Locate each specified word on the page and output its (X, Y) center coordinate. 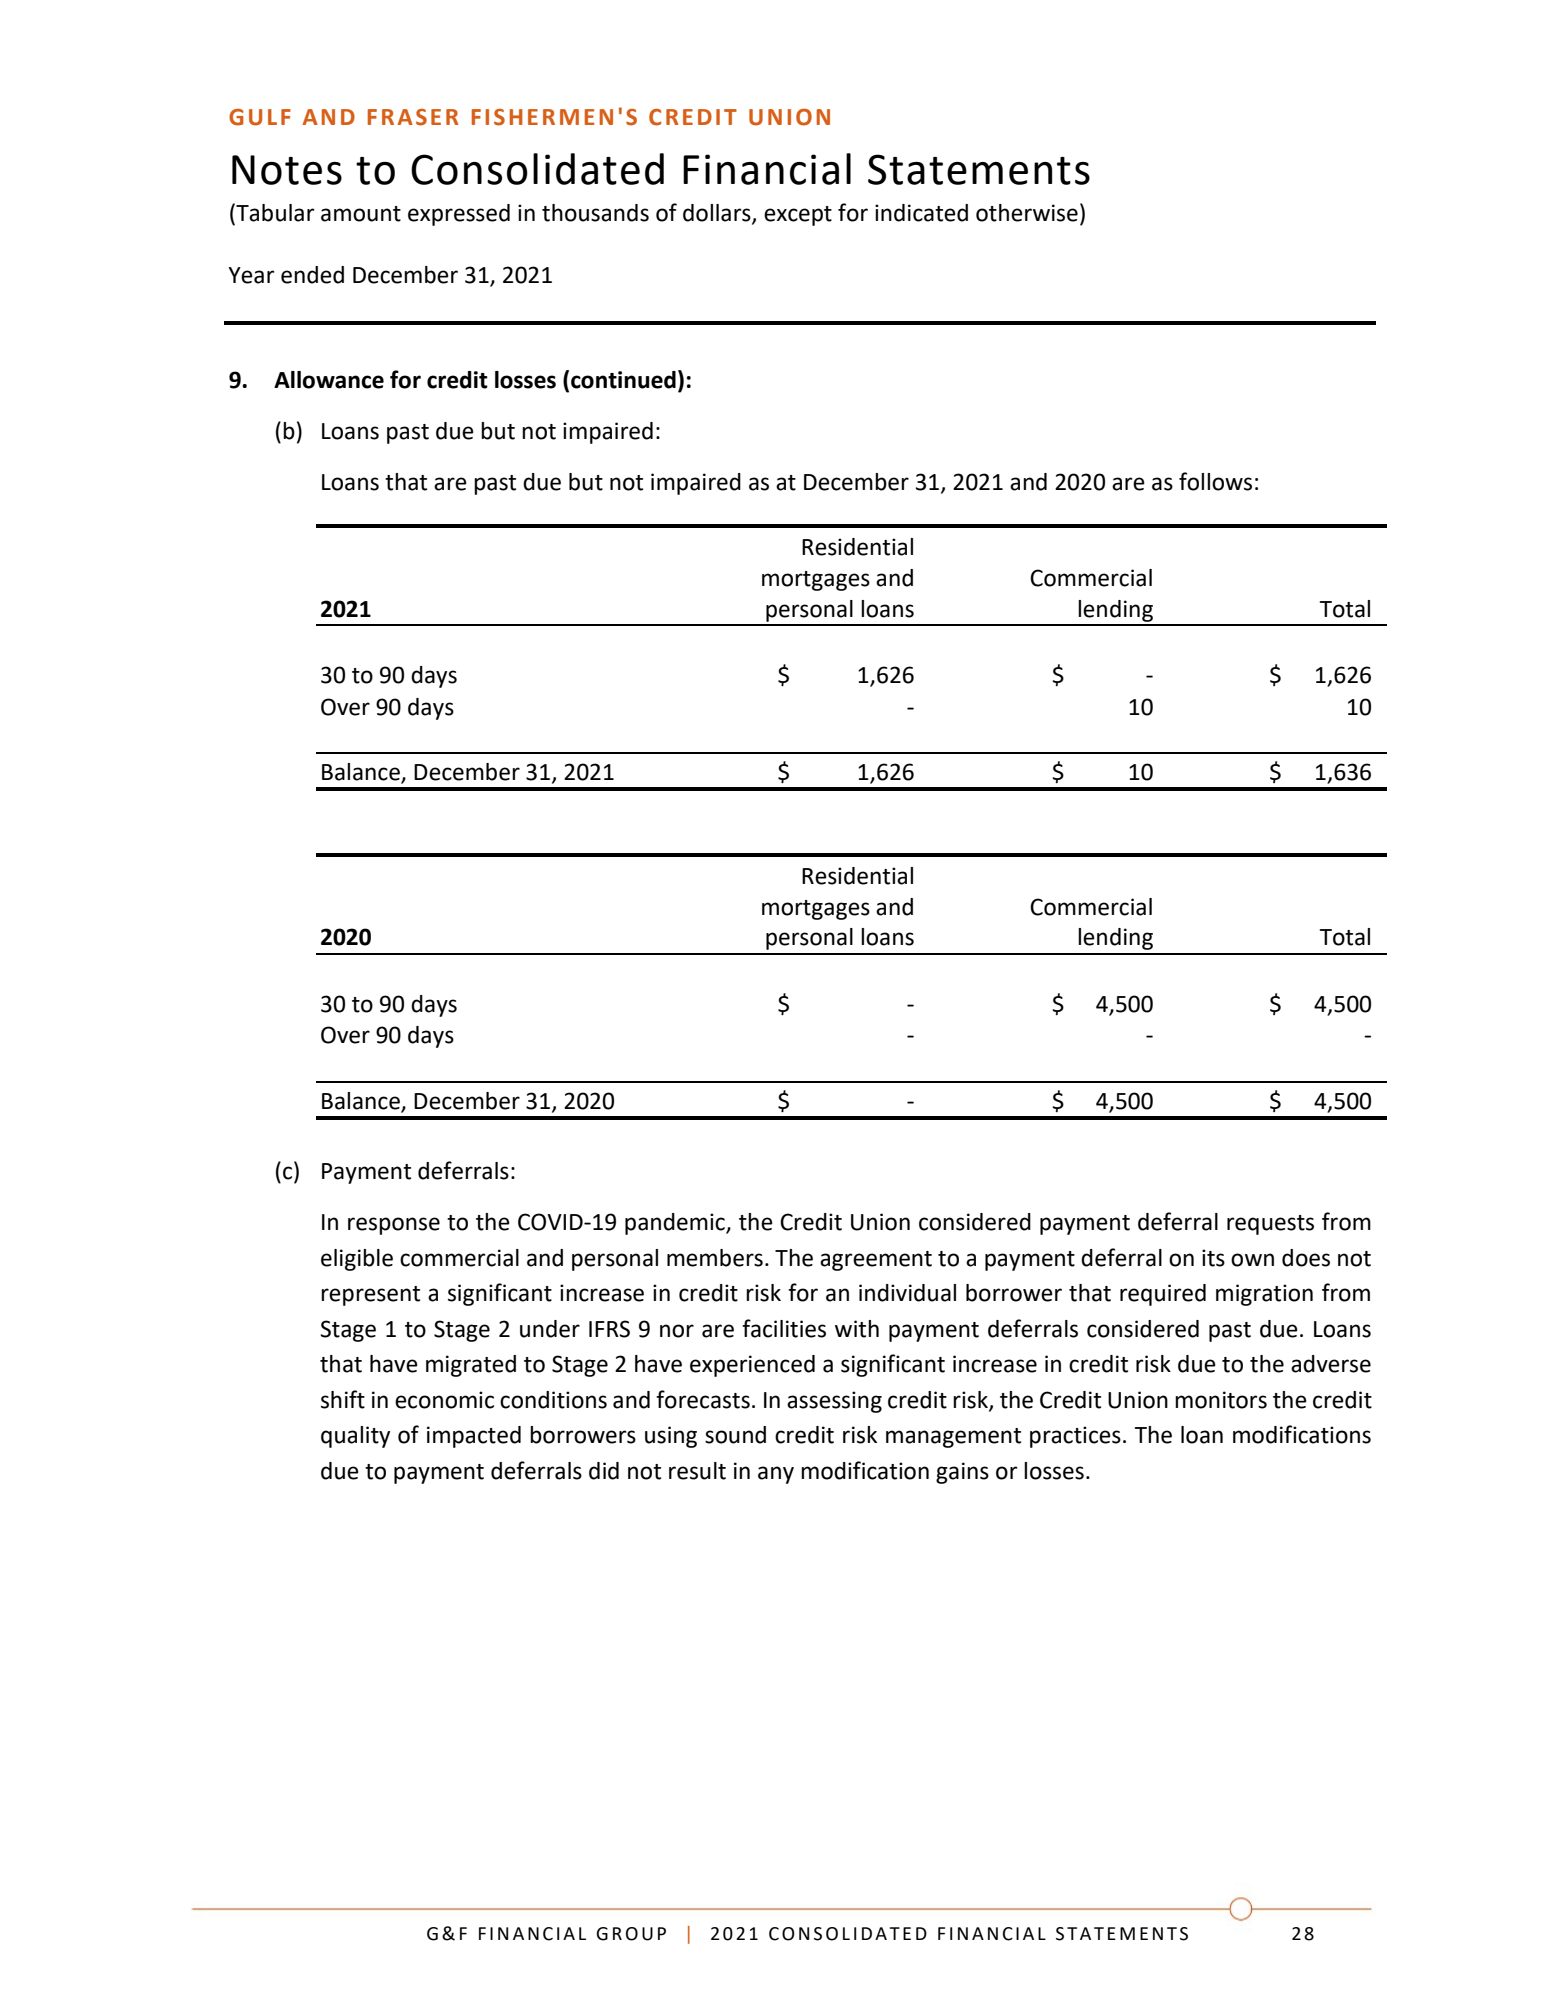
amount (361, 214)
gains (962, 1473)
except (798, 216)
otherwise (1027, 213)
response (394, 1226)
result (697, 1471)
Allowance (329, 380)
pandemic (676, 1224)
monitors (1221, 1400)
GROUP (631, 1934)
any (776, 1475)
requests (1270, 1225)
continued (623, 380)
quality (355, 1437)
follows (1215, 481)
